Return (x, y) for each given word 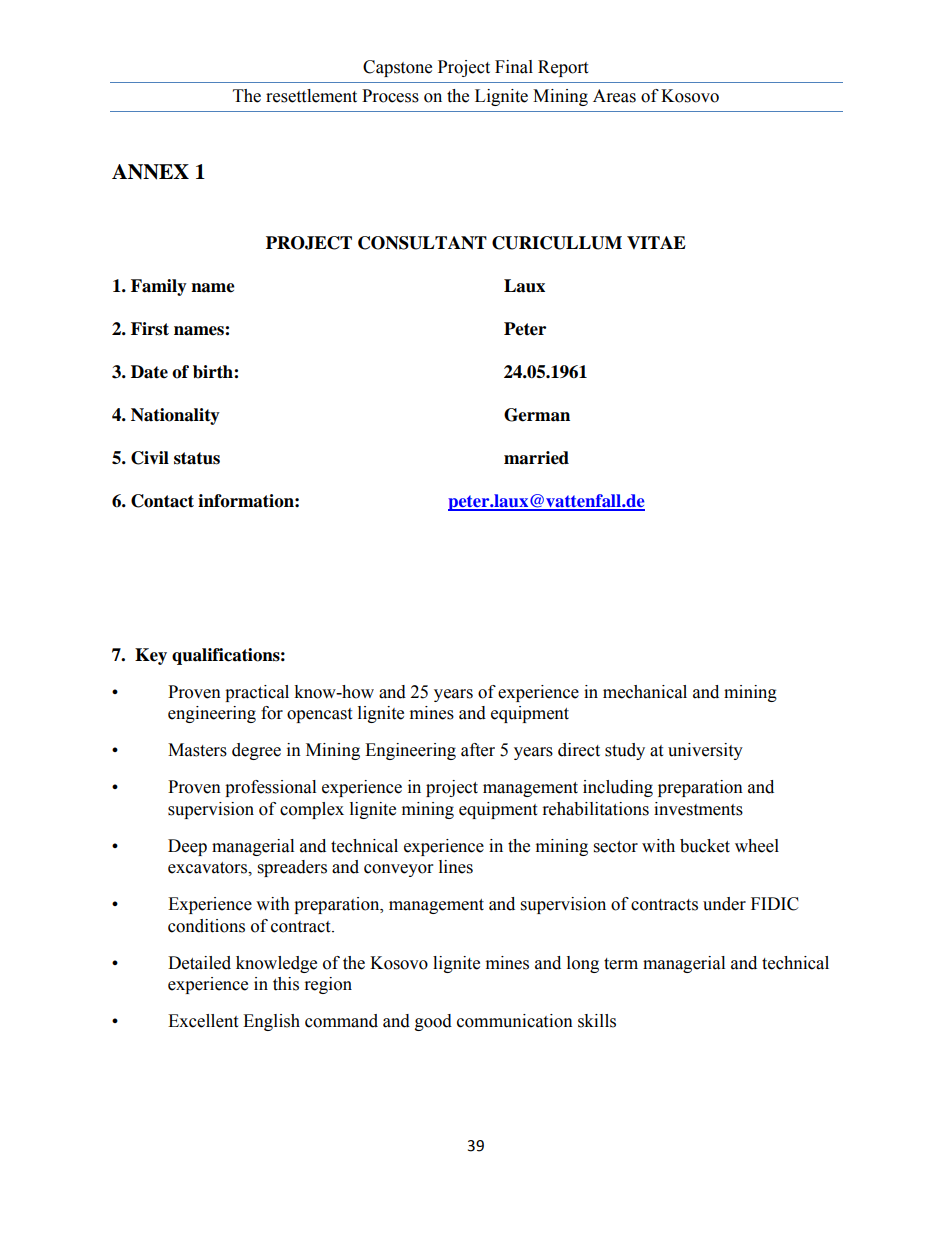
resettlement (311, 96)
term (621, 964)
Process (390, 96)
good (433, 1022)
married (536, 458)
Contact (162, 501)
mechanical (645, 692)
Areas (614, 96)
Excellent (203, 1021)
